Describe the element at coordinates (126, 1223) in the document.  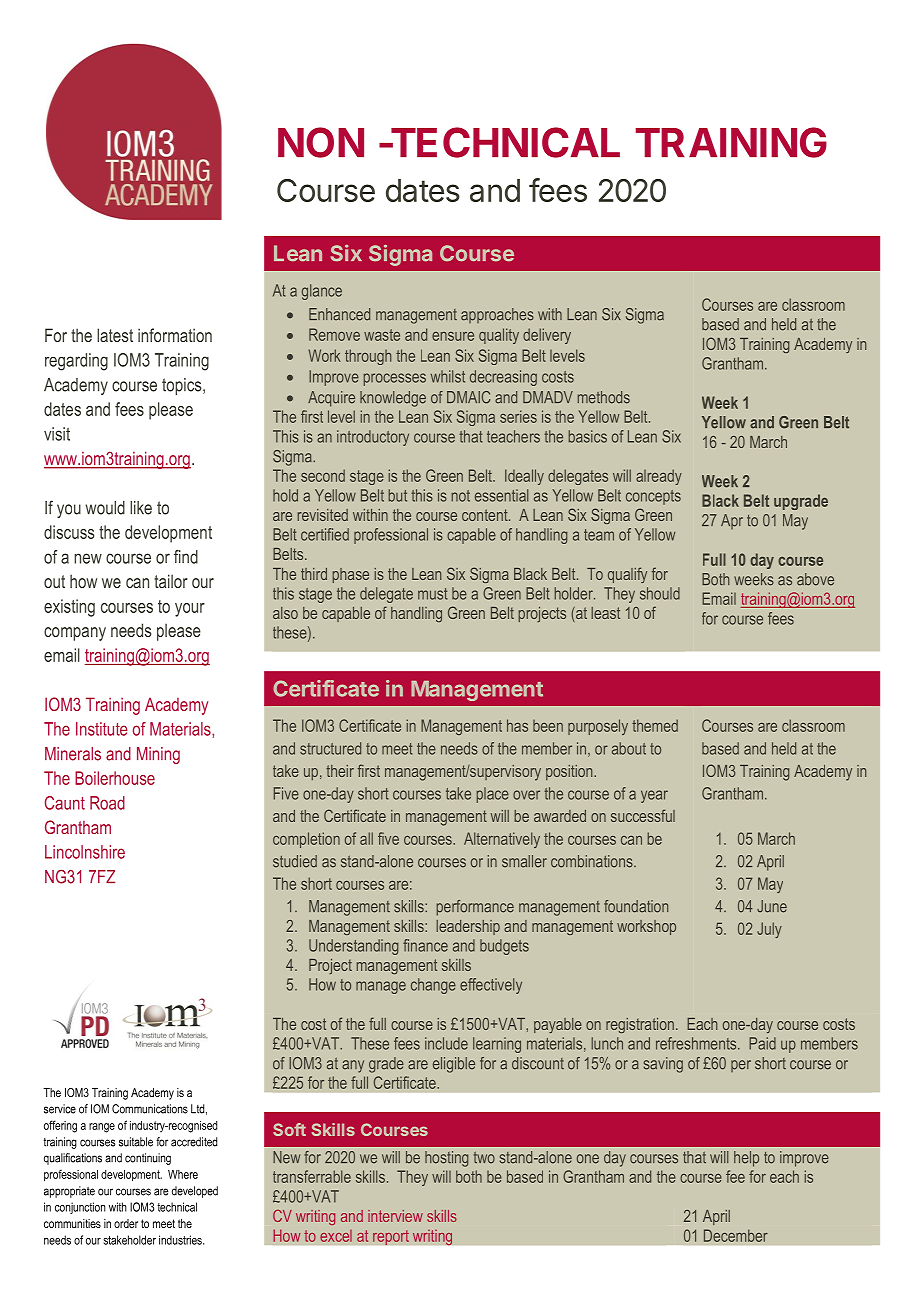
I see `order` at that location.
